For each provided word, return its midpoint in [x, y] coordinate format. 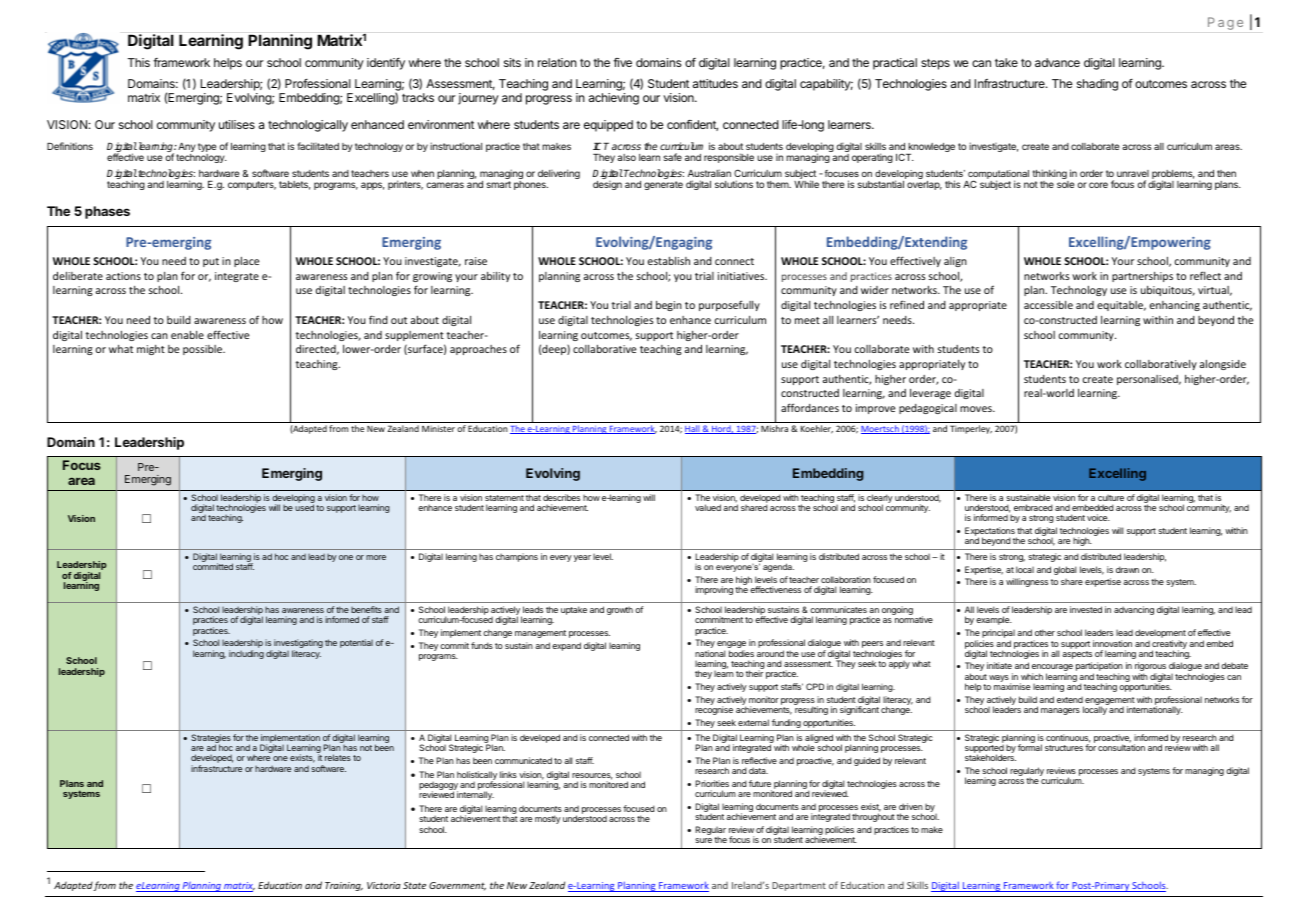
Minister [438, 428]
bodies [741, 653]
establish [669, 261]
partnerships [1142, 277]
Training [344, 886]
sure [703, 840]
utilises [237, 124]
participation [1099, 668]
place [246, 262]
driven [911, 806]
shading [1097, 85]
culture [1111, 498]
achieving [614, 99]
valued [708, 507]
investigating [297, 645]
